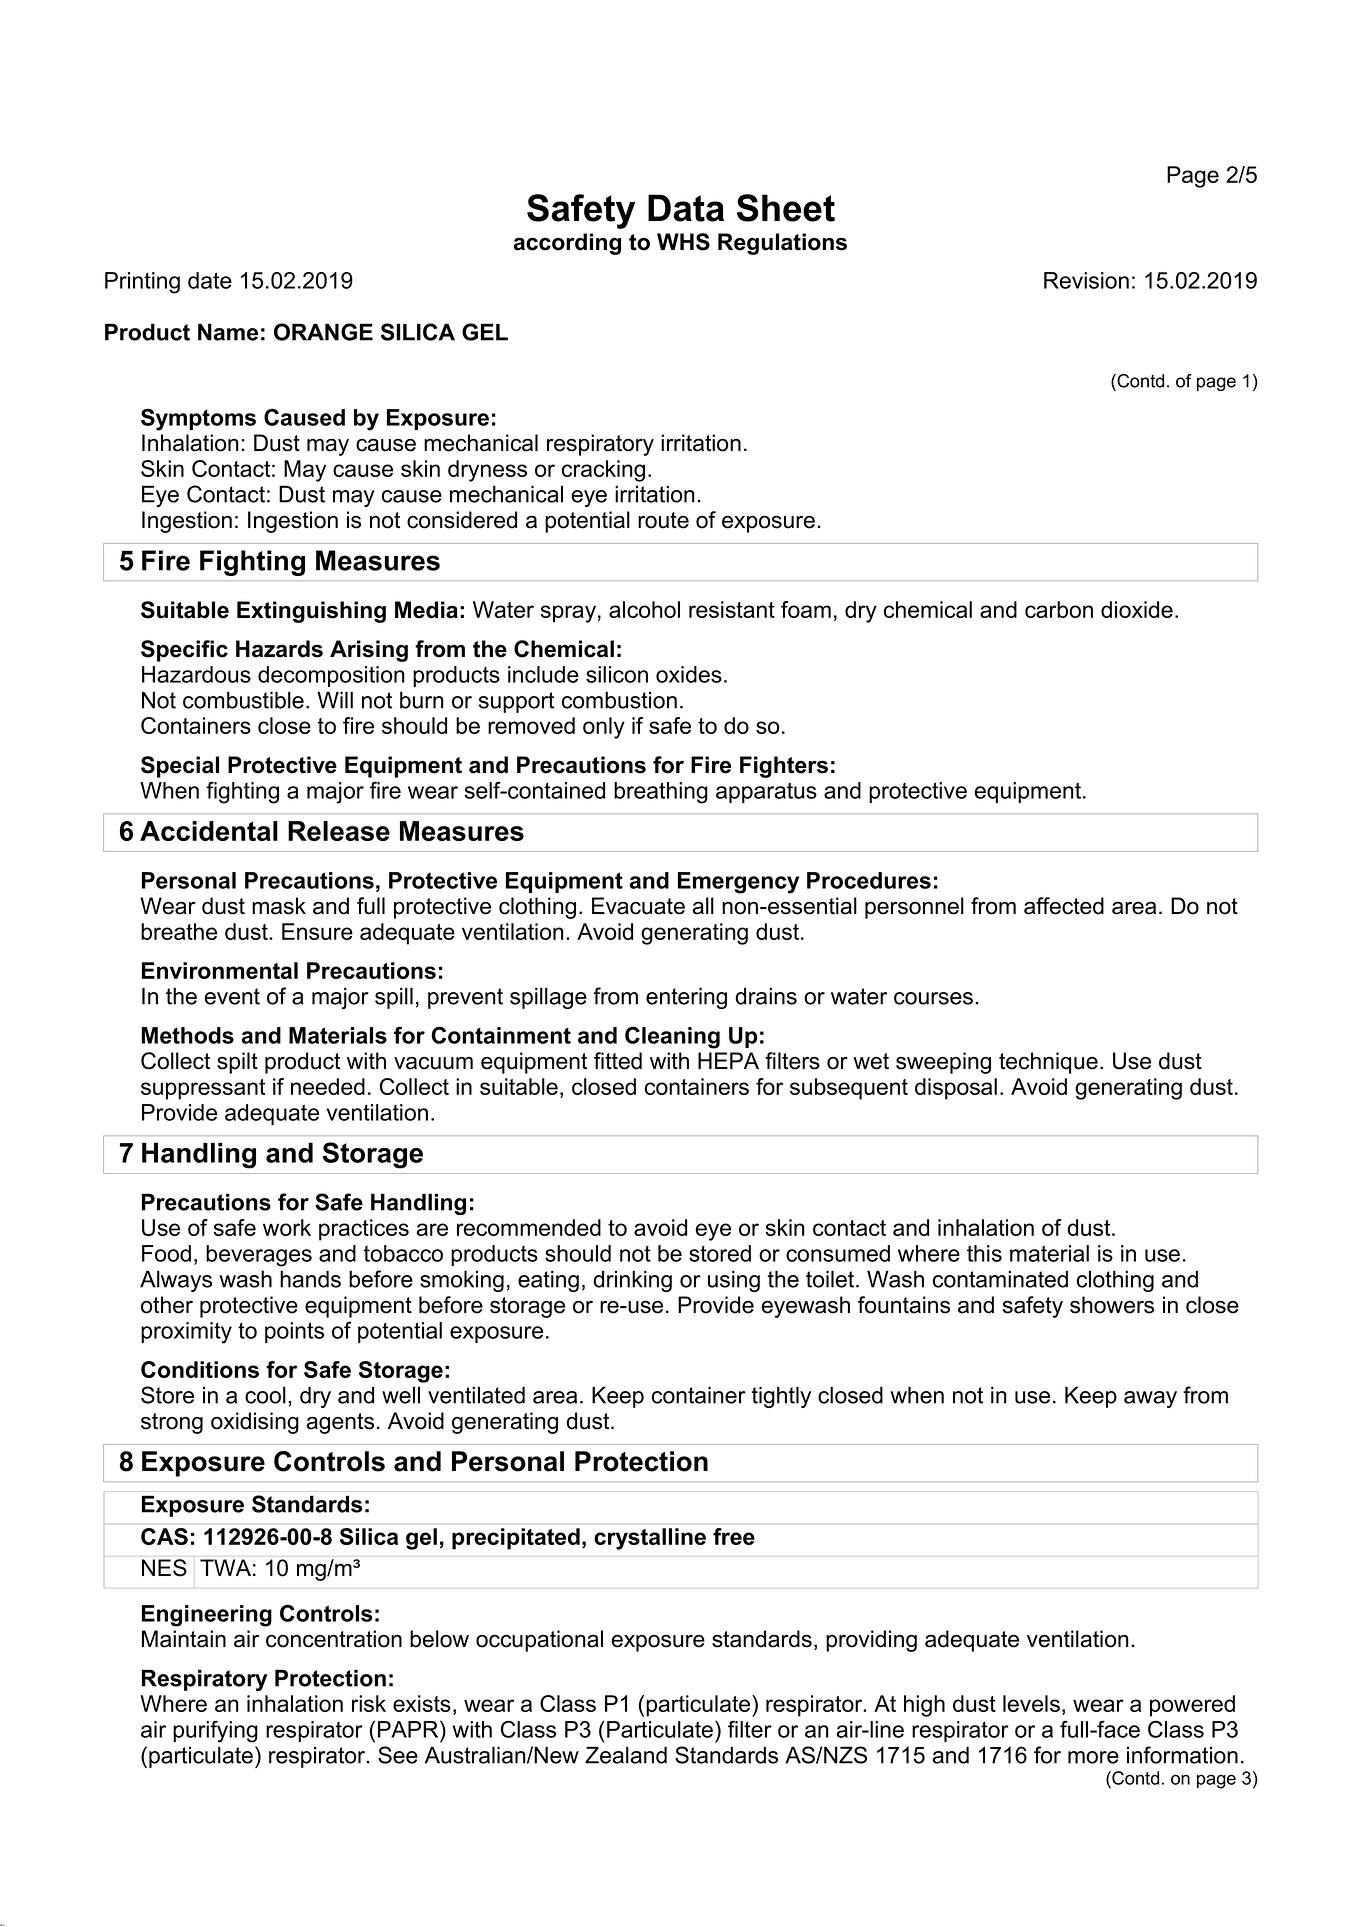 This page has height=1927, width=1362. What do you see at coordinates (1086, 280) in the page?
I see `Revision` at bounding box center [1086, 280].
